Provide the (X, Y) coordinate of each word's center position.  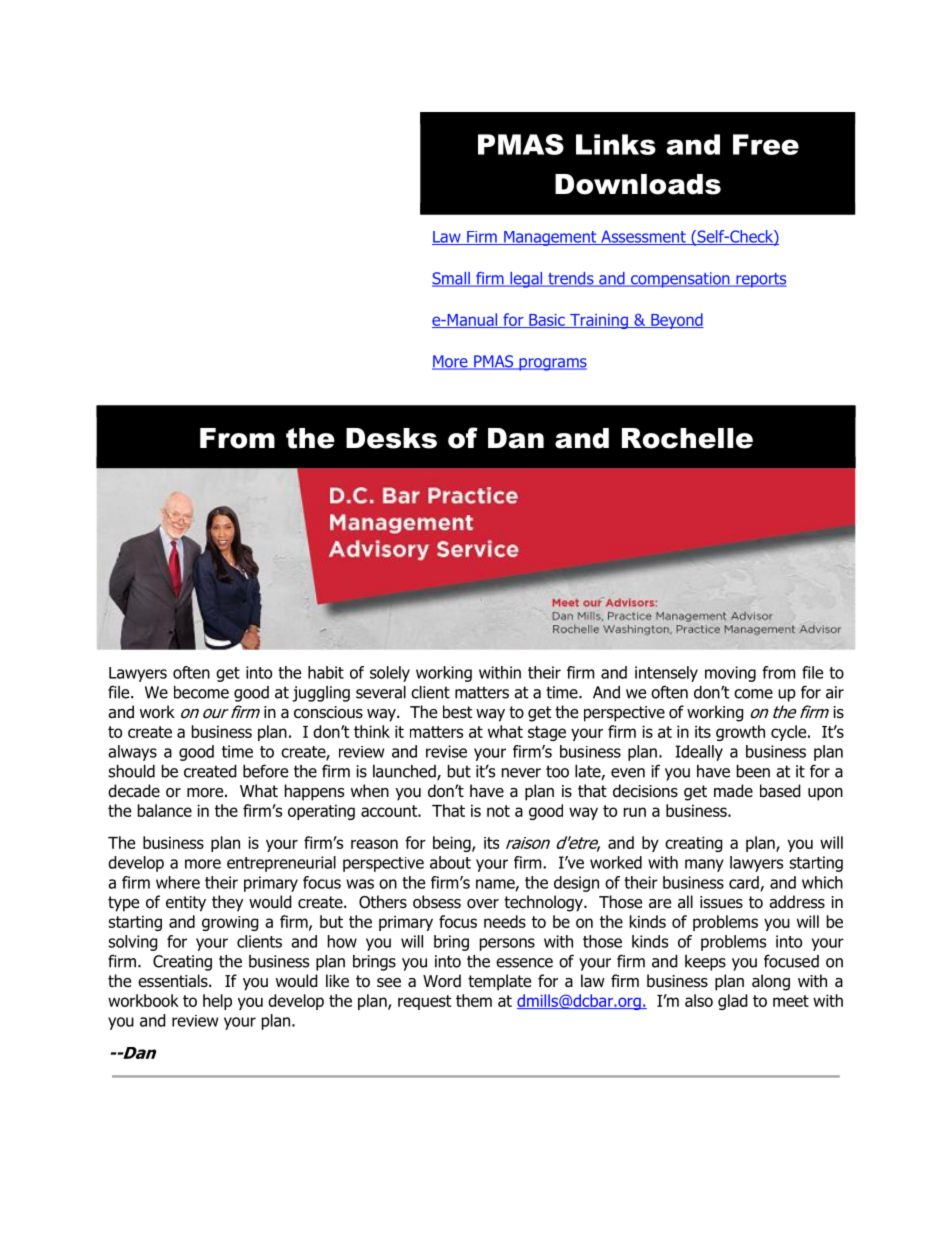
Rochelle (687, 438)
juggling (321, 694)
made (733, 791)
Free (766, 144)
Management (550, 238)
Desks (391, 438)
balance (165, 810)
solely (390, 674)
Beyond (676, 321)
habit (326, 672)
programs (552, 364)
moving (730, 674)
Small (452, 279)
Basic (547, 321)
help (217, 1002)
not (498, 811)
